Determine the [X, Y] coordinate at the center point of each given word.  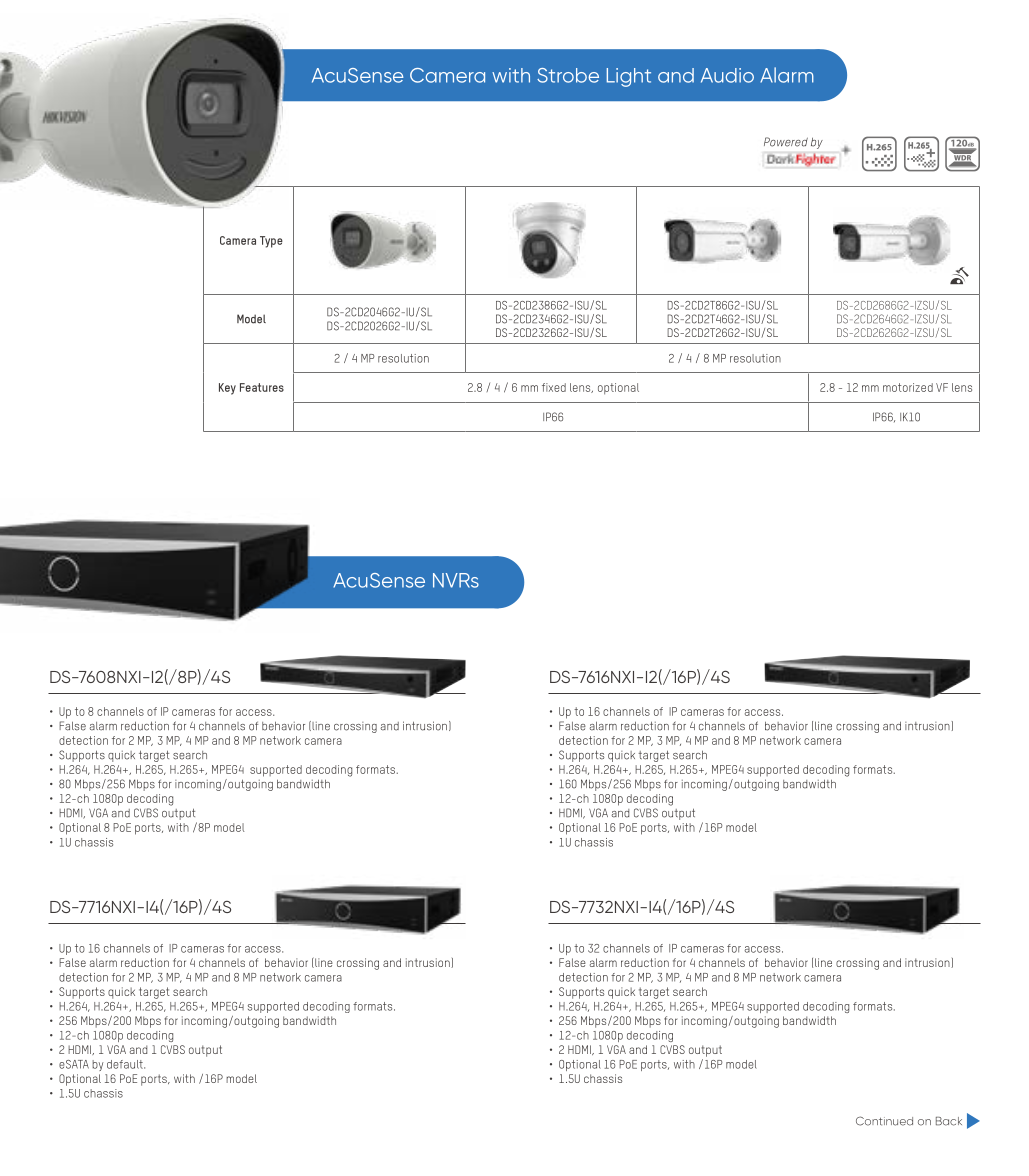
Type [271, 242]
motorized [908, 387]
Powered [786, 142]
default [126, 1064]
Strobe [568, 75]
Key [227, 389]
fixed [554, 387]
